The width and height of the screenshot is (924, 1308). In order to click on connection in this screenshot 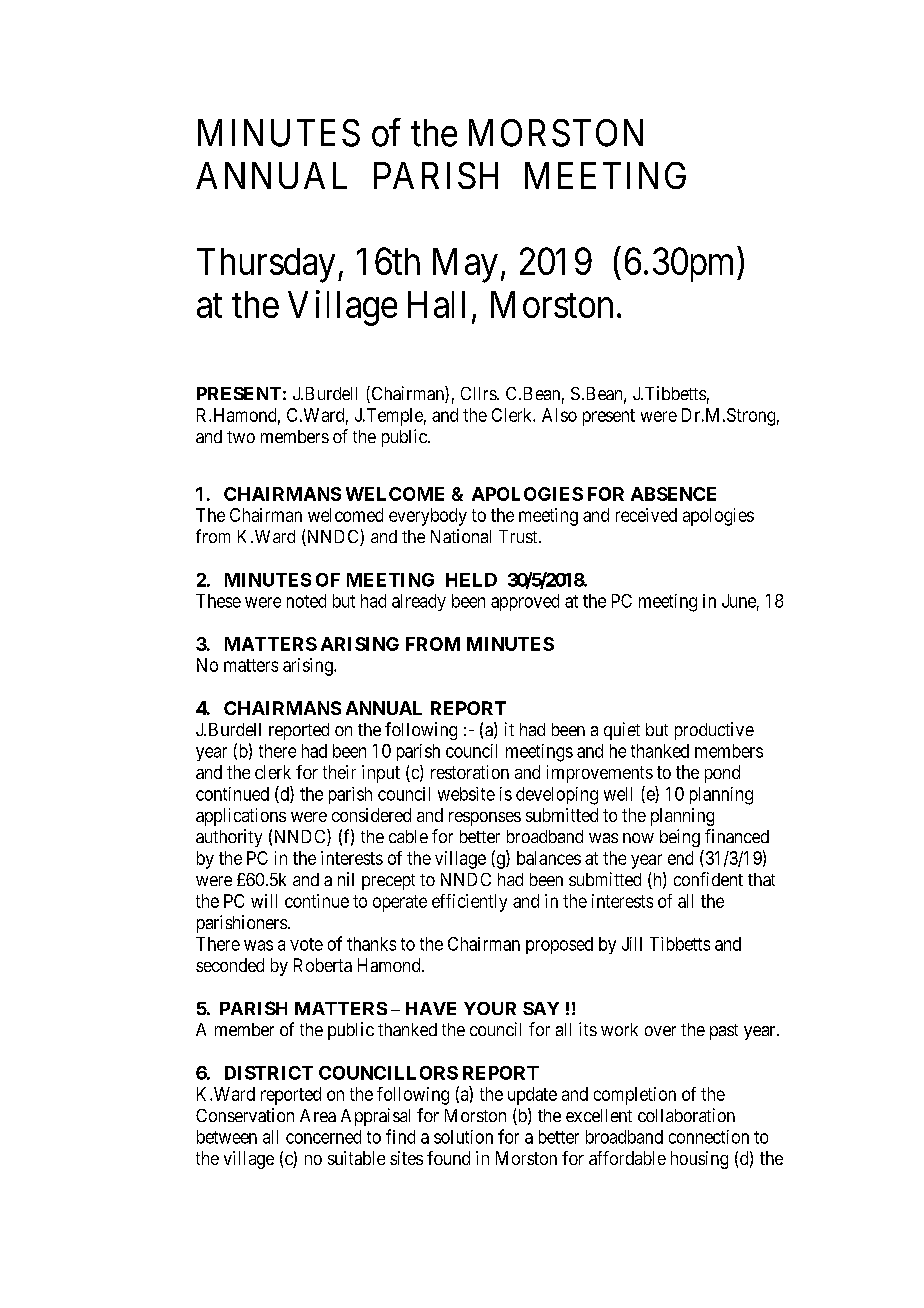, I will do `click(709, 1137)`.
